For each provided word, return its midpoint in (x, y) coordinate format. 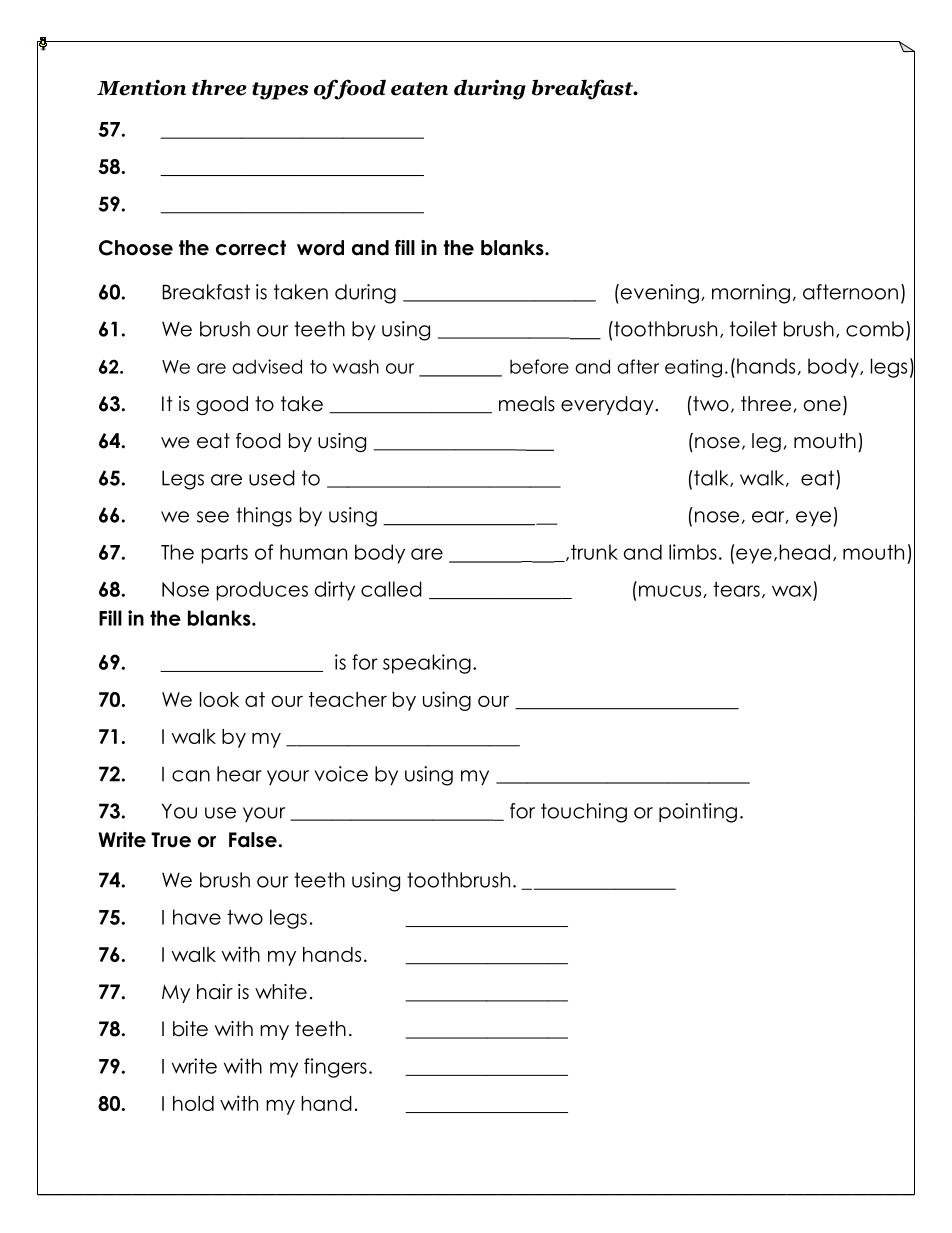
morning (751, 294)
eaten (419, 89)
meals (527, 404)
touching (584, 813)
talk (711, 478)
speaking (427, 664)
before (539, 366)
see (213, 517)
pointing (698, 813)
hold (193, 1103)
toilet (753, 329)
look (219, 699)
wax (792, 591)
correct (251, 248)
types (280, 91)
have (197, 917)
